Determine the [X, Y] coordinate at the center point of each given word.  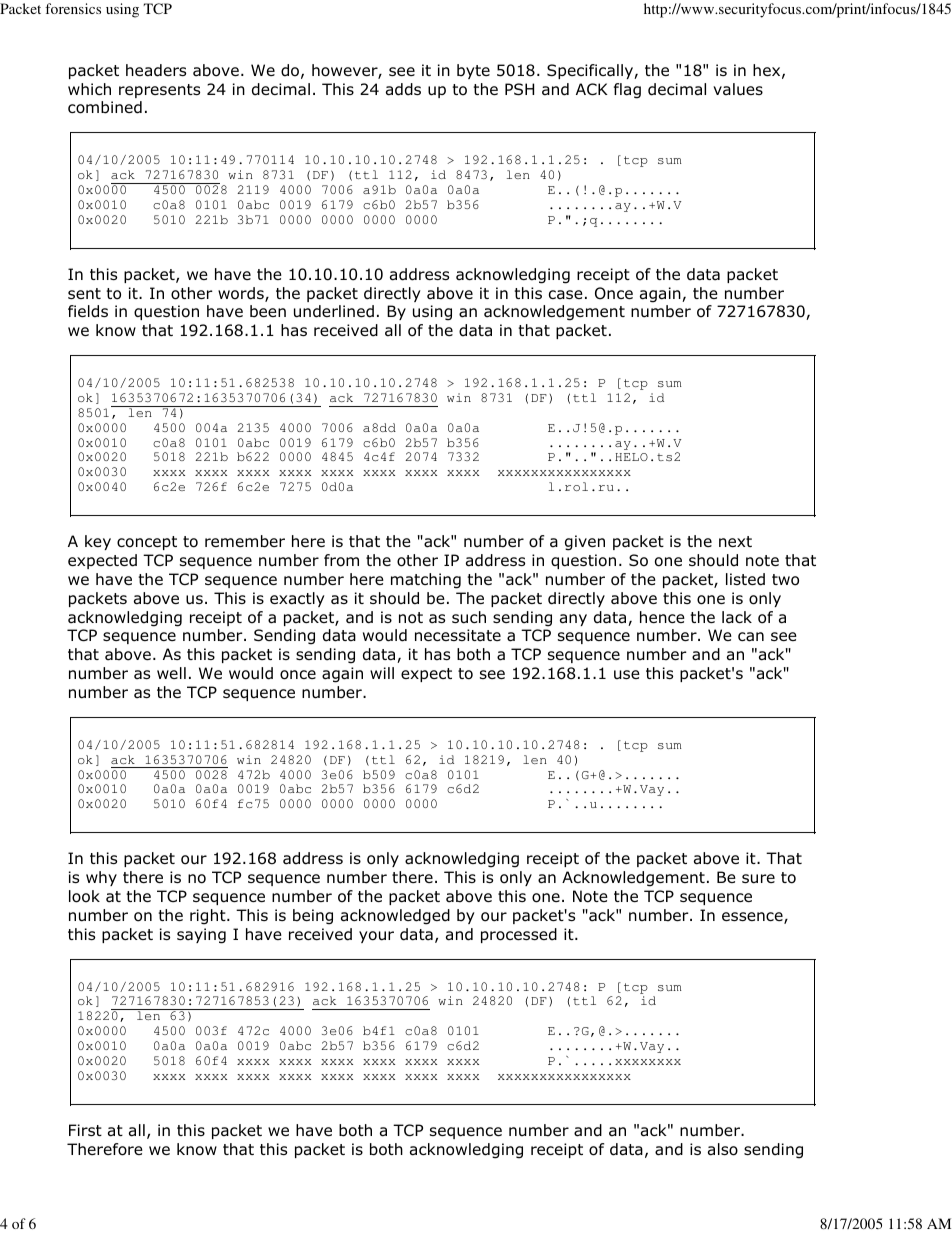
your [376, 937]
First [85, 1130]
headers [156, 70]
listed [745, 579]
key [98, 542]
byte [473, 71]
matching [426, 581]
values [738, 89]
